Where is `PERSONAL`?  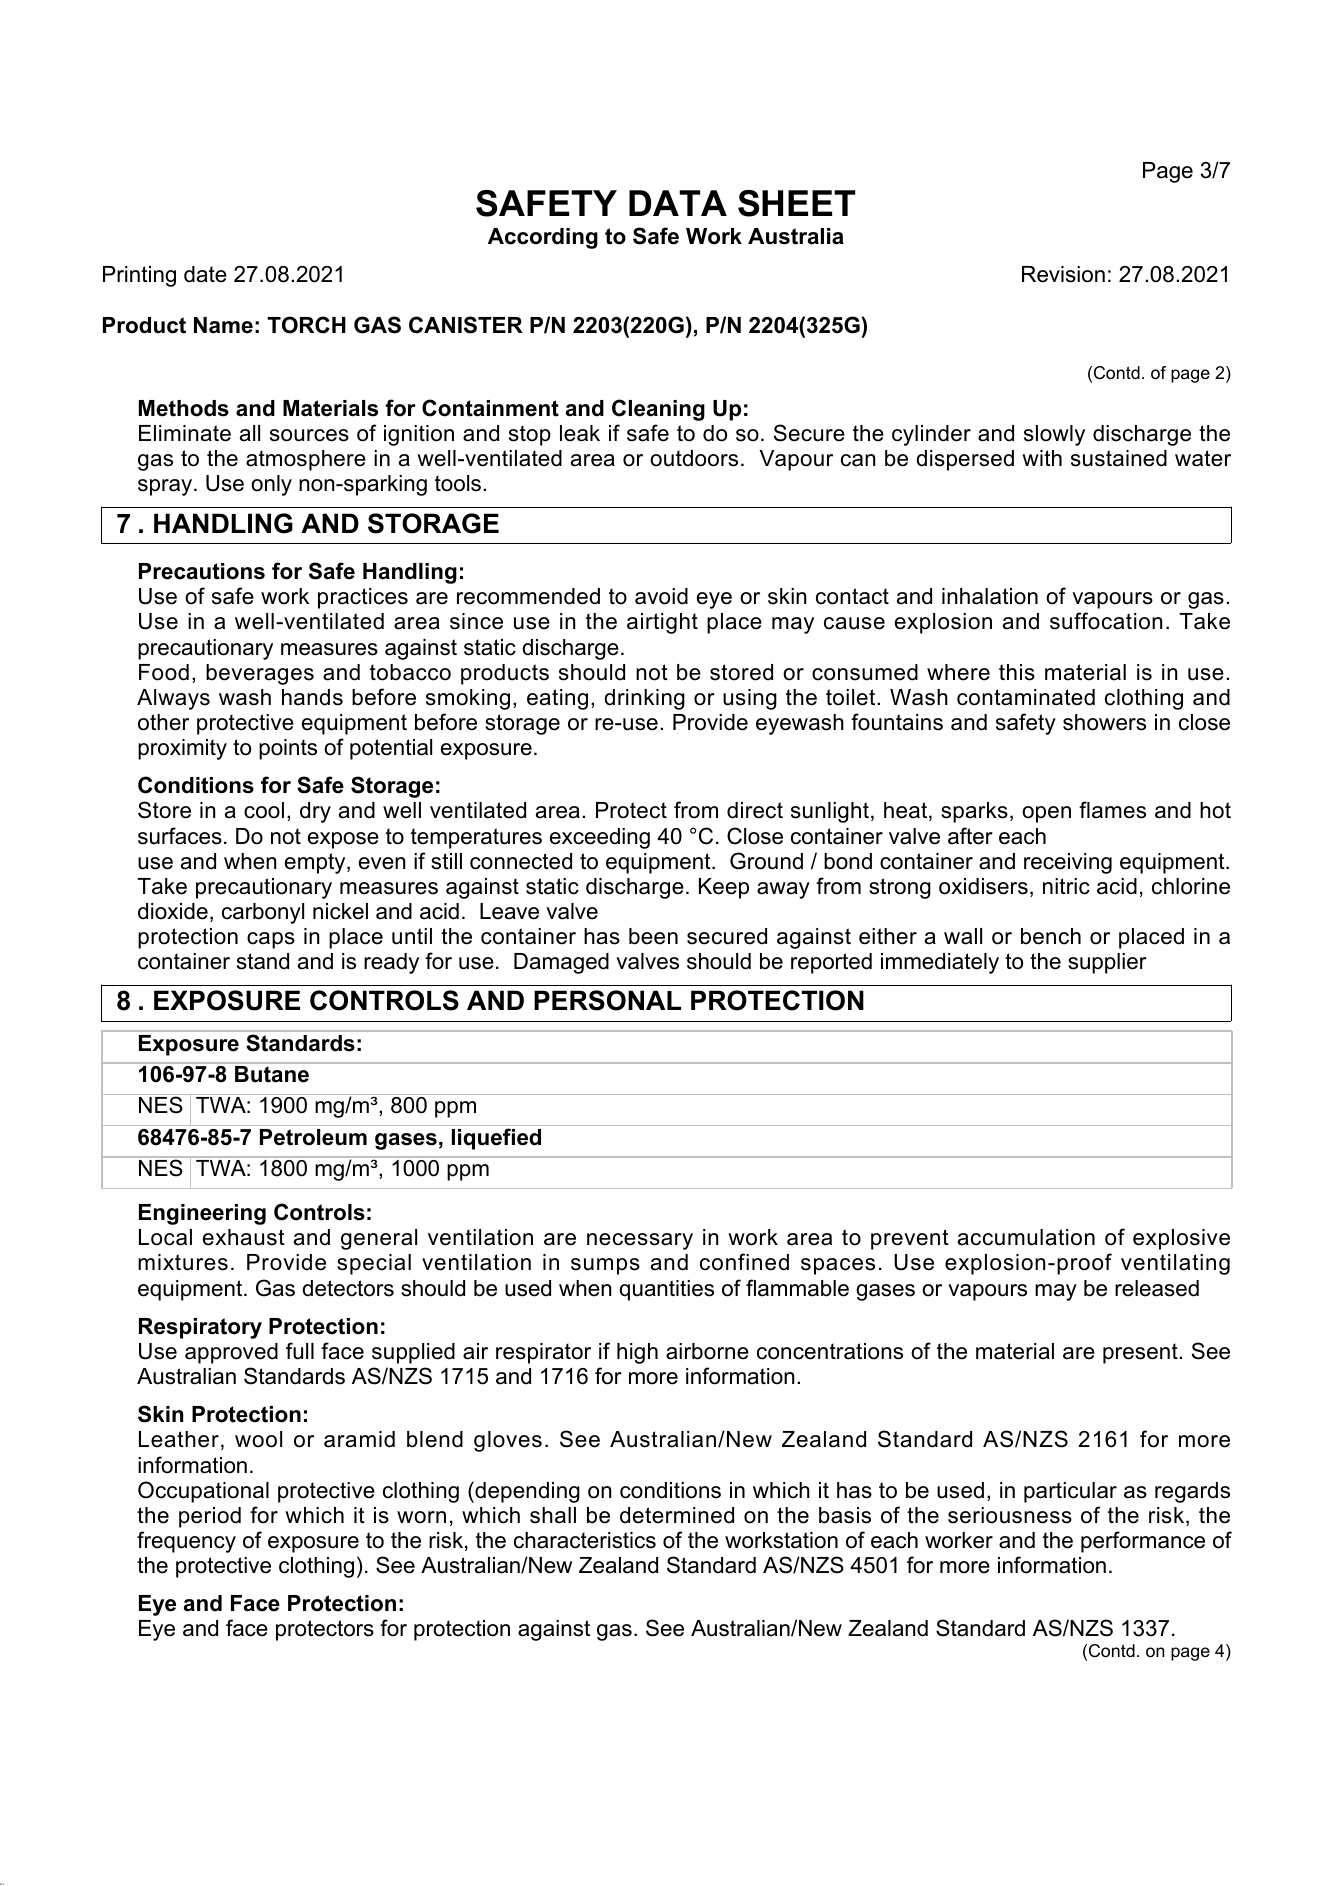
PERSONAL is located at coordinates (607, 1000).
